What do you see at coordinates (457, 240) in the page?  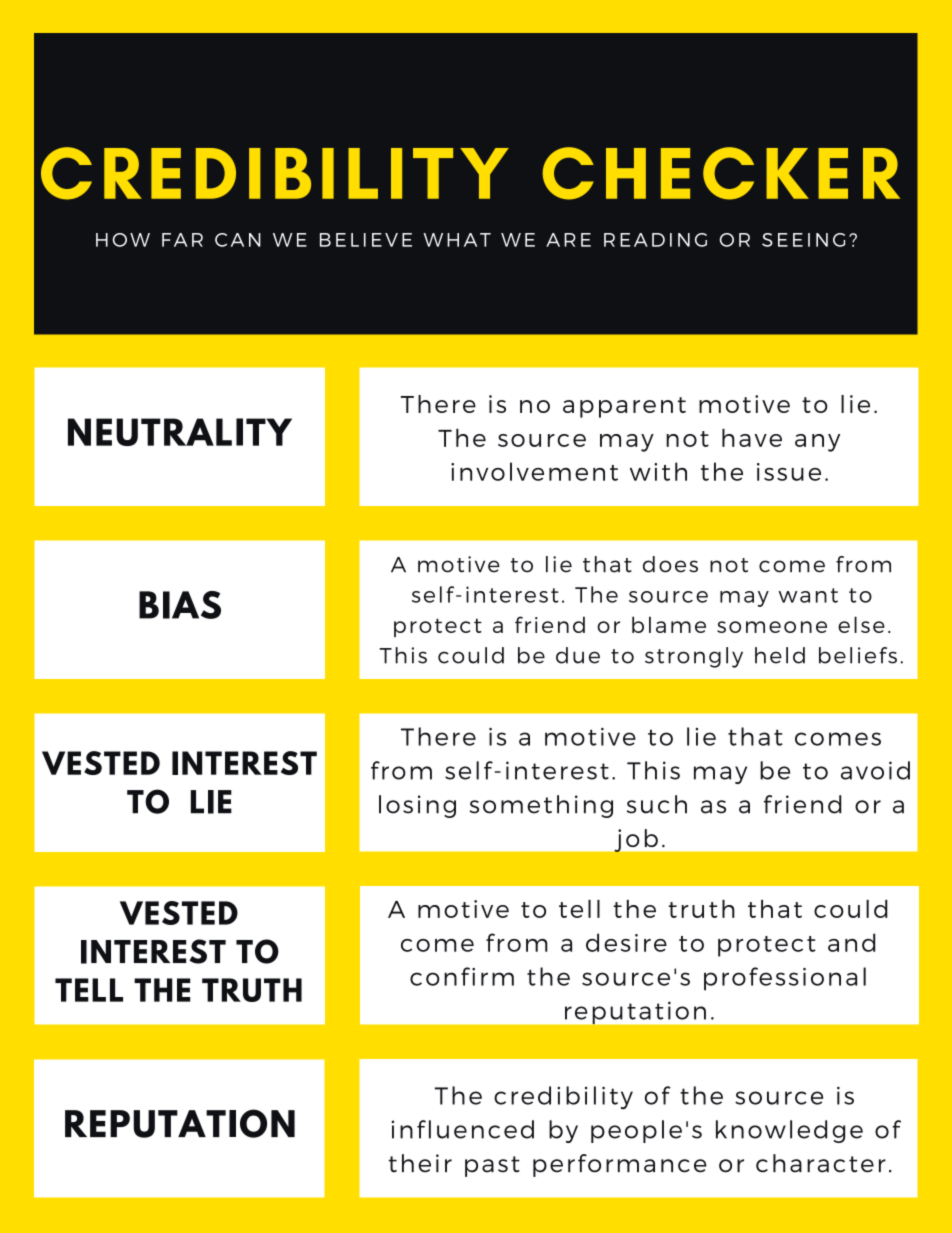 I see `WHAT` at bounding box center [457, 240].
